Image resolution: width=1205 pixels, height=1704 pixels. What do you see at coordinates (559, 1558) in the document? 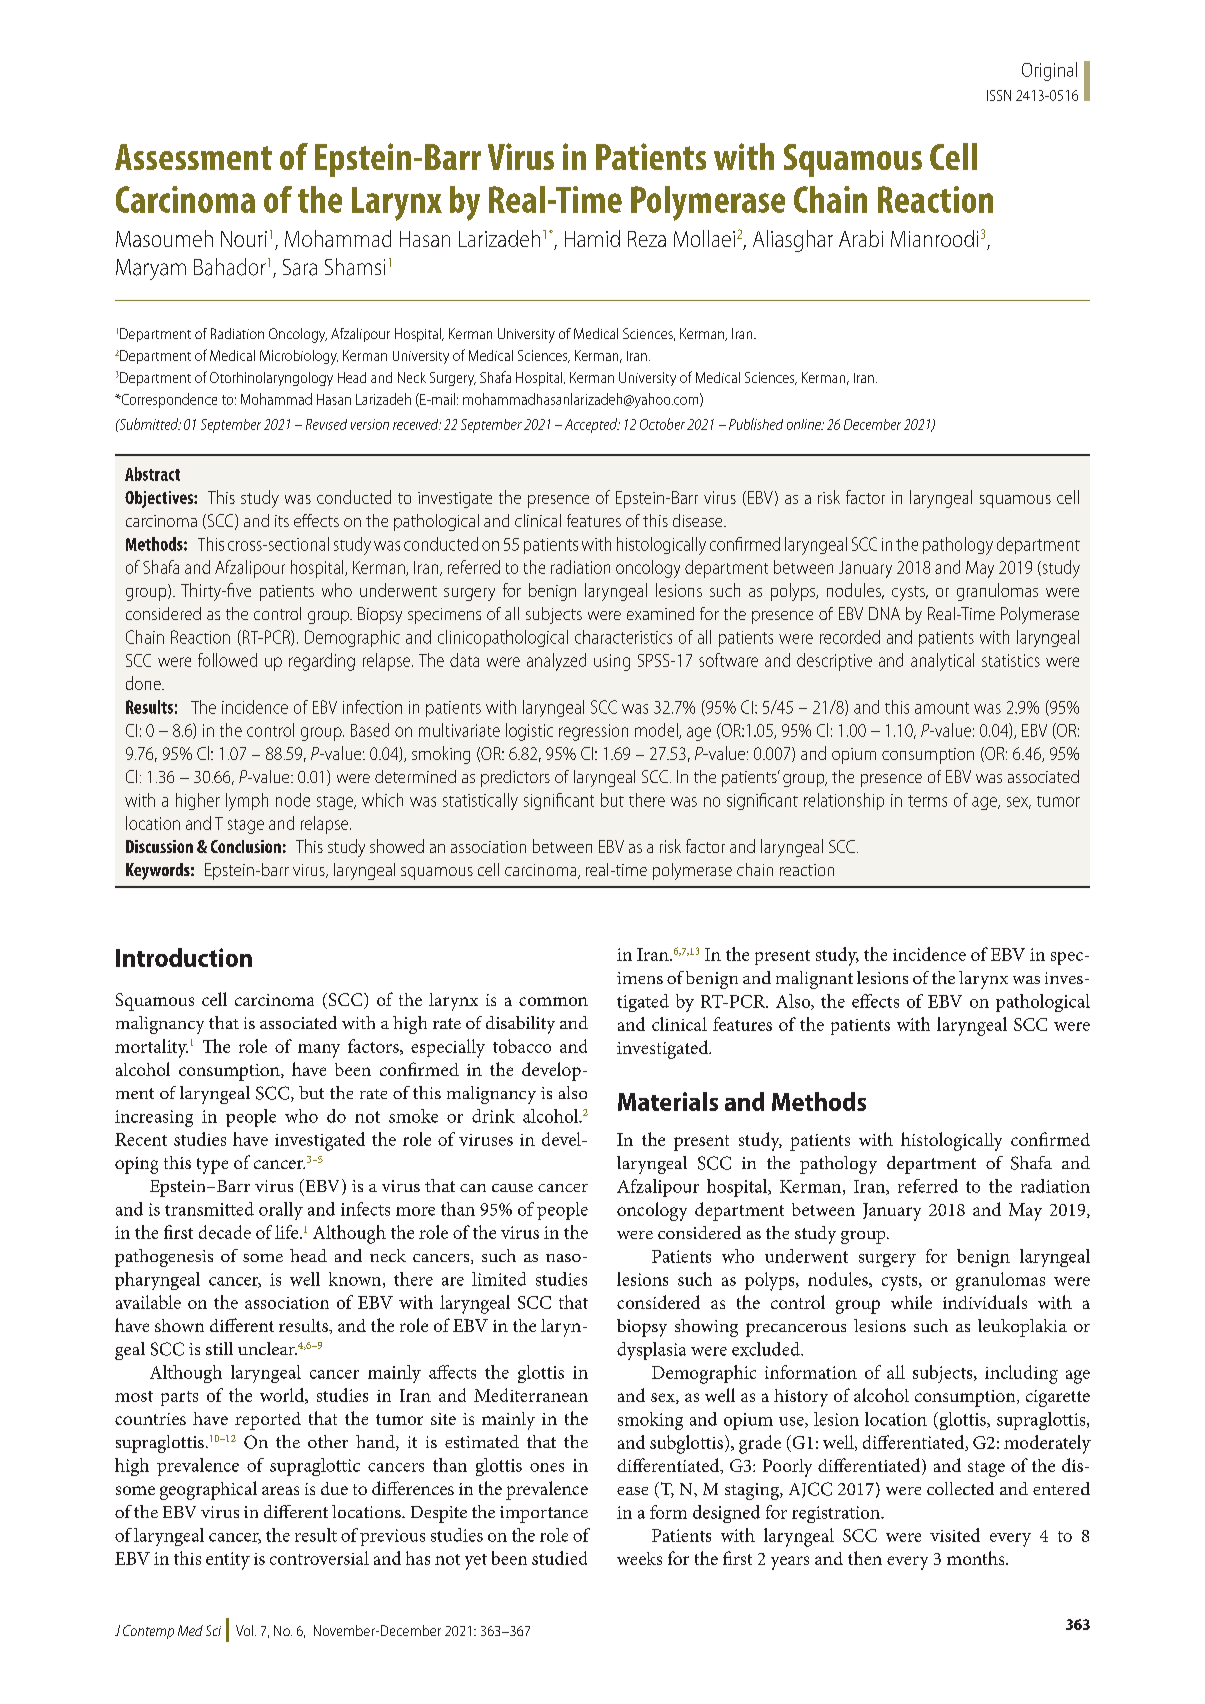
I see `studied` at bounding box center [559, 1558].
